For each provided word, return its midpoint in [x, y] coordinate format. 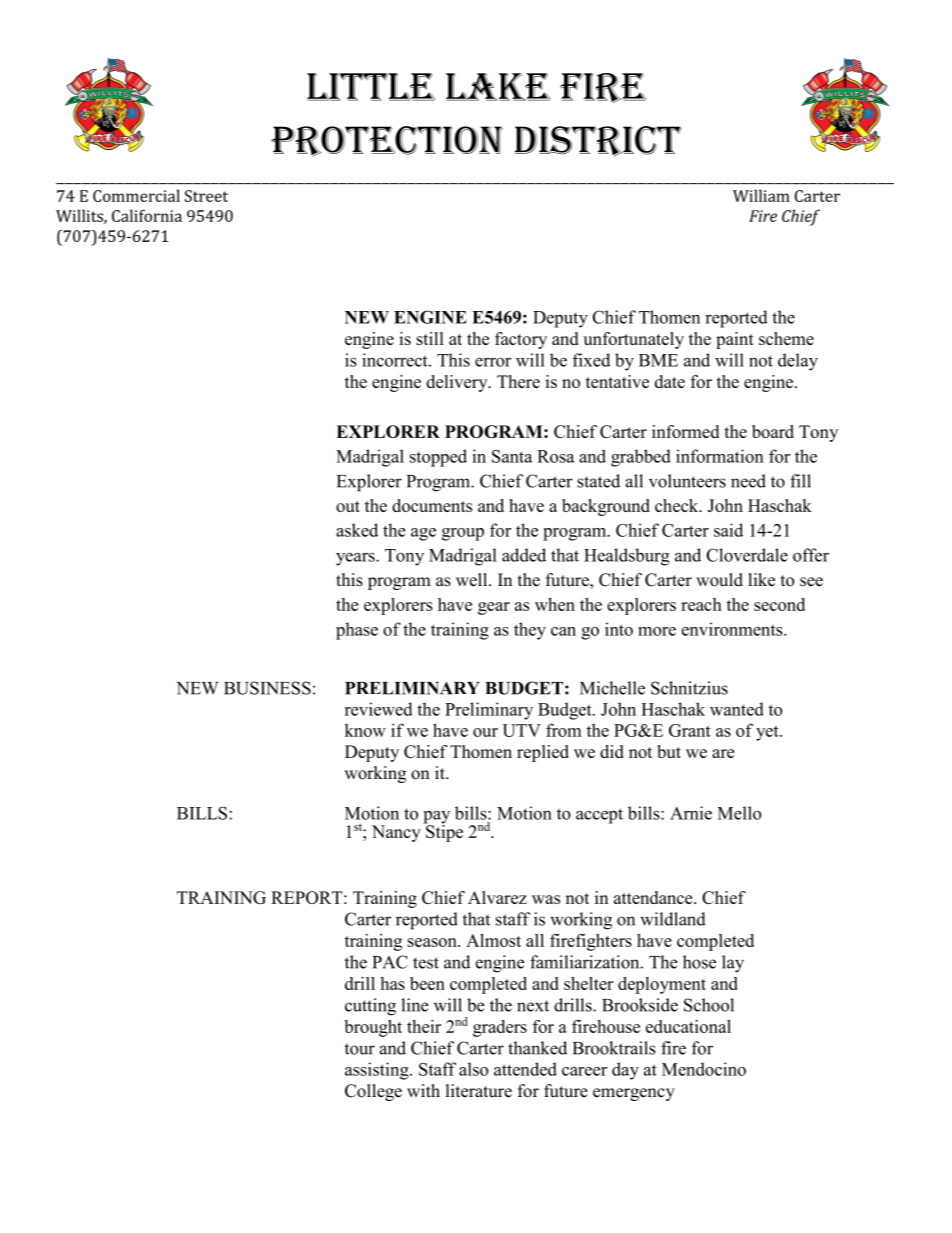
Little [371, 87]
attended [525, 1069]
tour [360, 1049]
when [555, 604]
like [761, 580]
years [356, 559]
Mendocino [704, 1069]
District [598, 141]
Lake [498, 87]
